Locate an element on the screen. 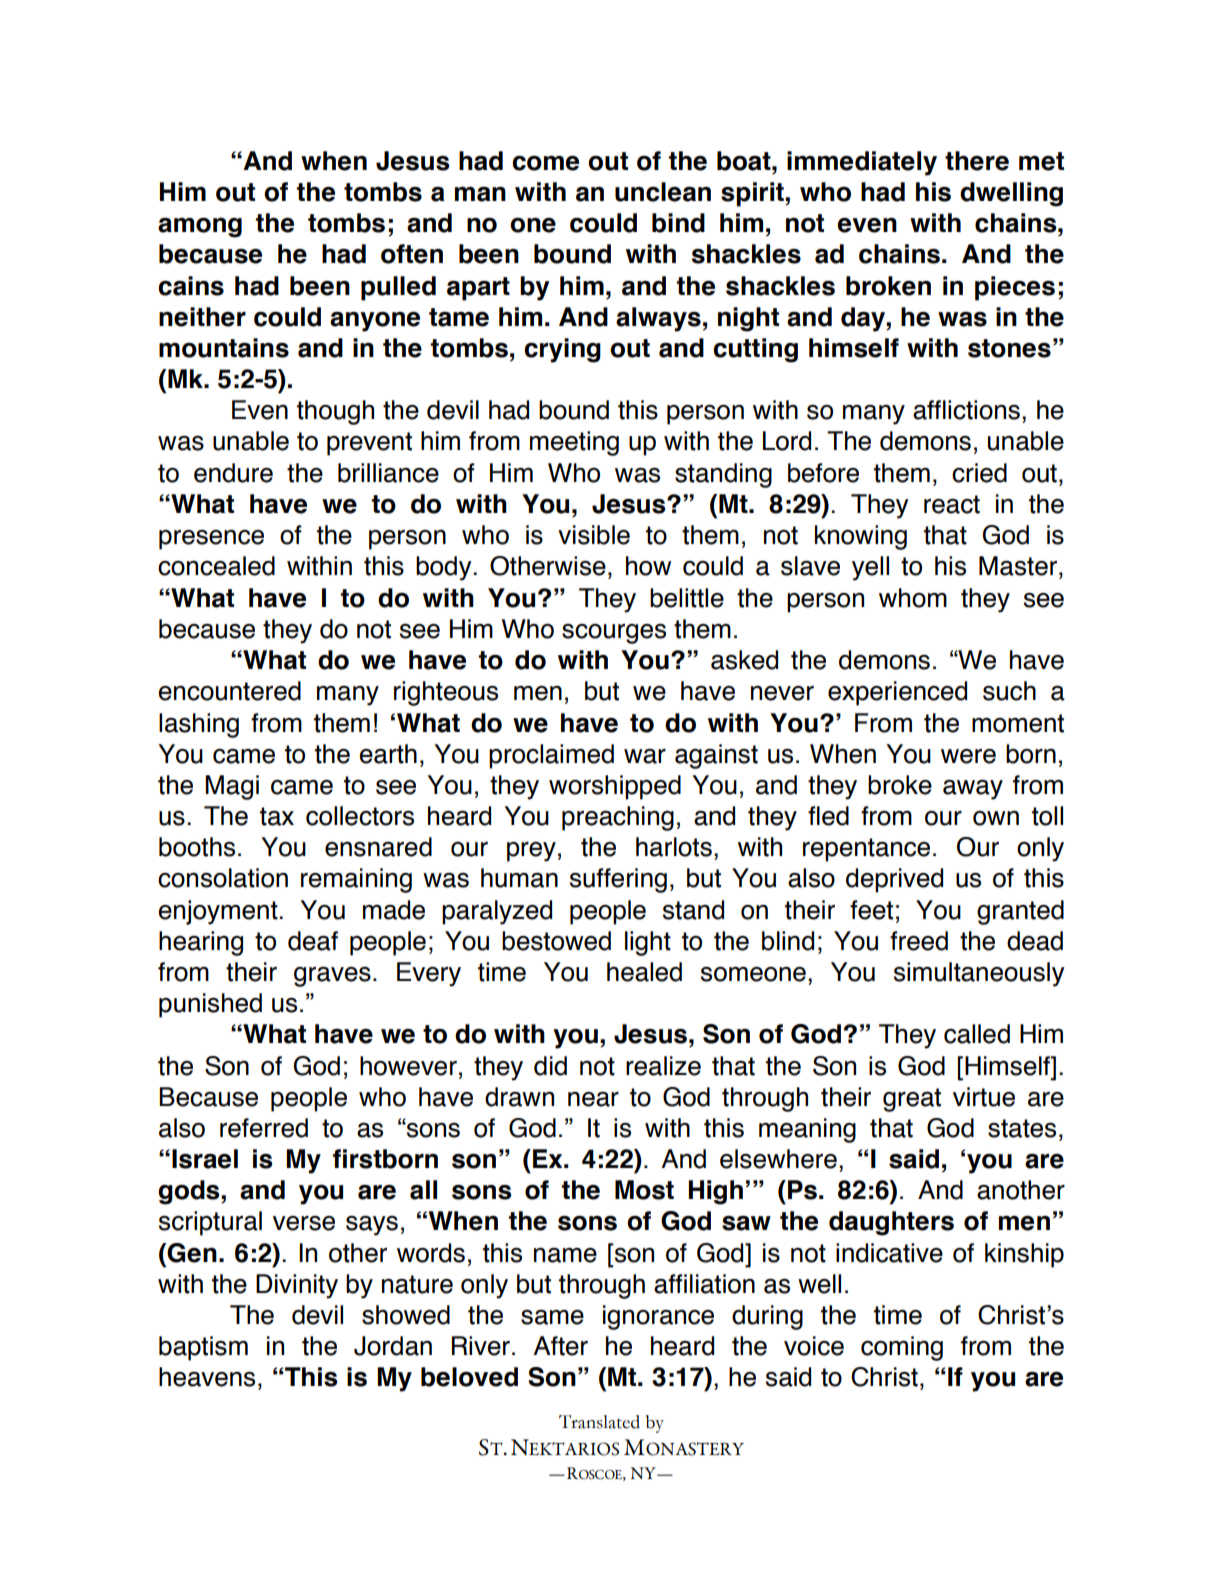 The width and height of the screenshot is (1223, 1583). referred is located at coordinates (264, 1128).
